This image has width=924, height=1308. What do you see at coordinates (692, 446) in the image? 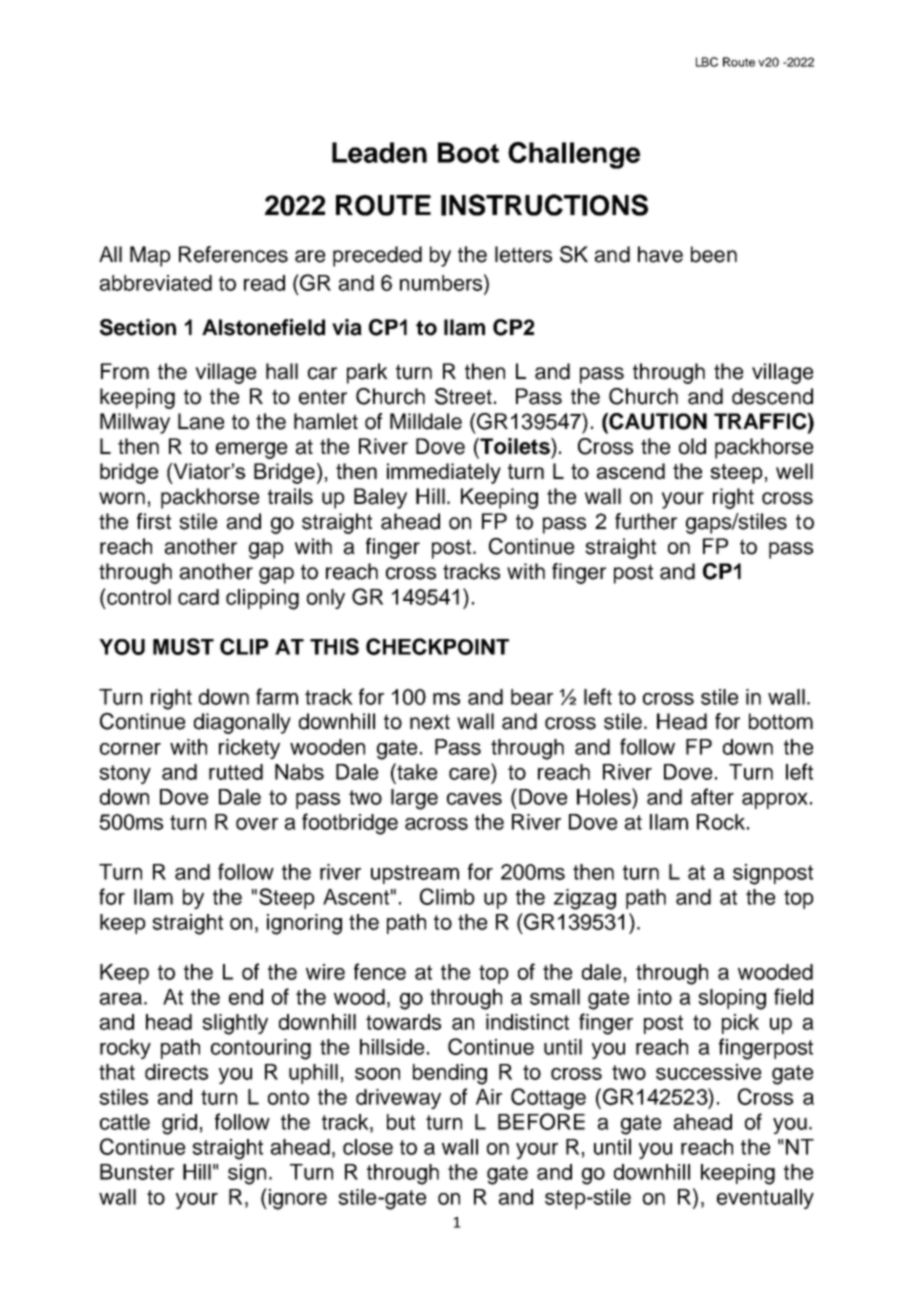
I see `old` at bounding box center [692, 446].
